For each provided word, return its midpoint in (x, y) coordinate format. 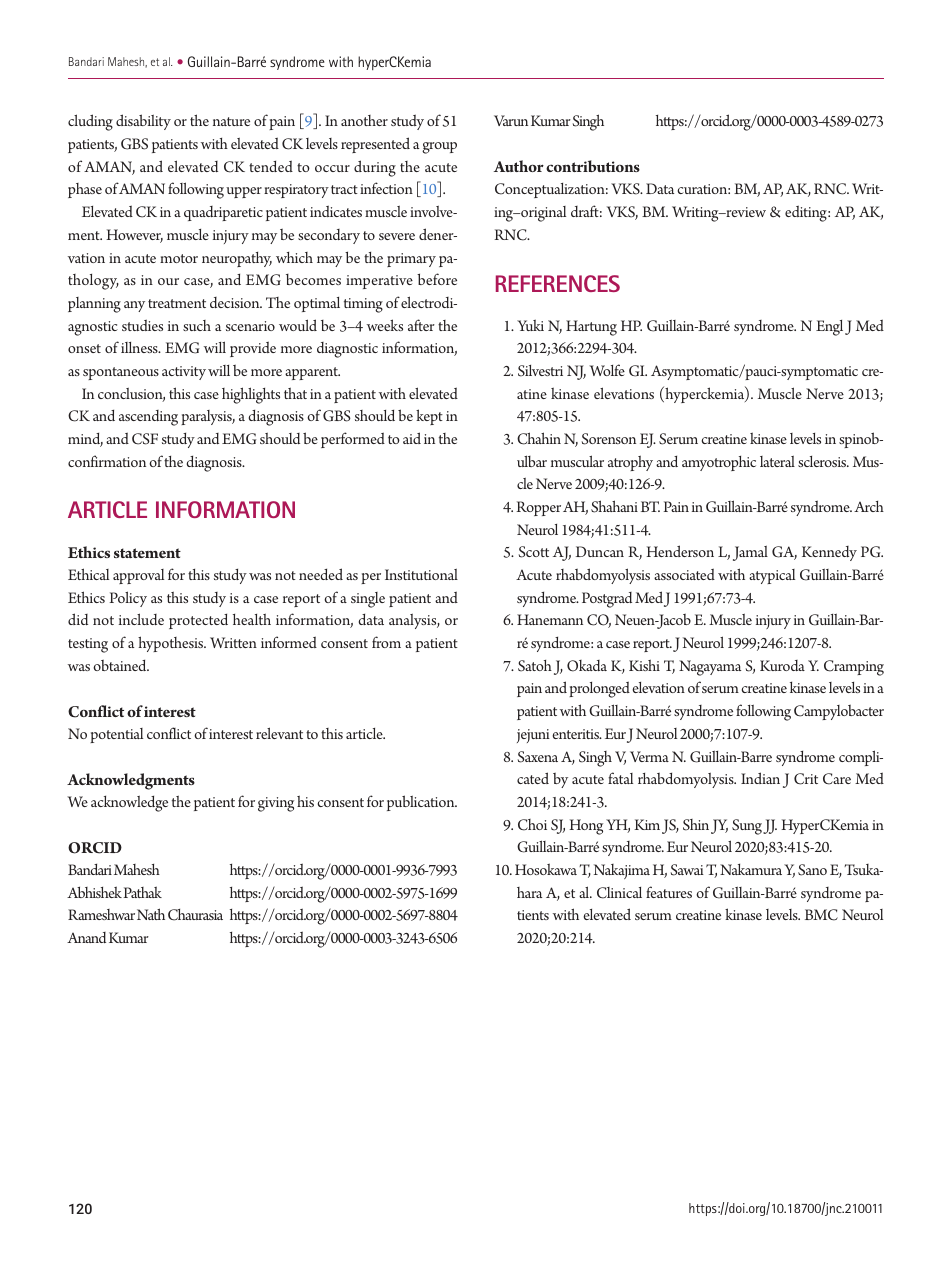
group (439, 148)
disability (143, 122)
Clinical (619, 893)
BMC (821, 915)
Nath (151, 914)
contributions (593, 166)
